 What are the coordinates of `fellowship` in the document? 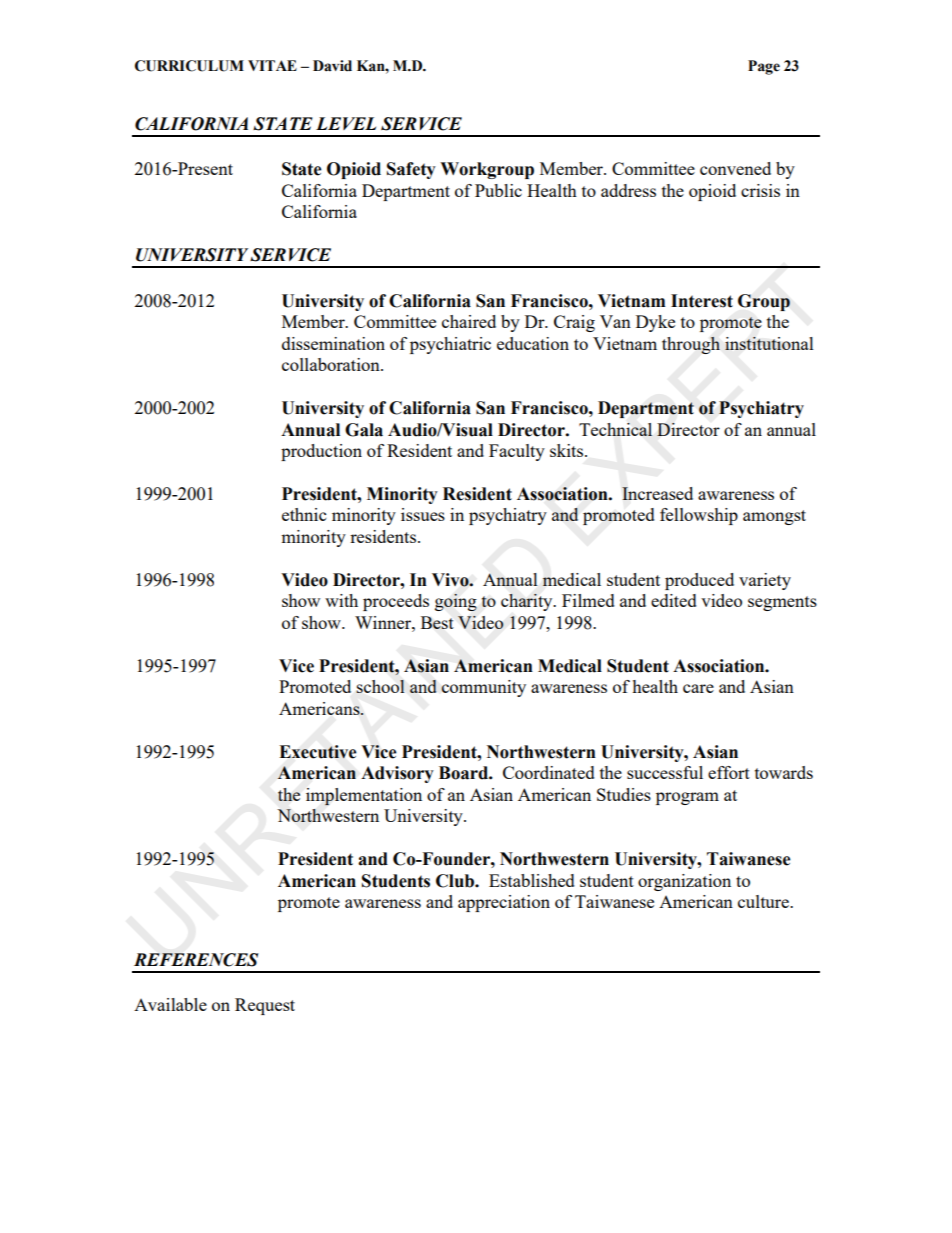 It's located at (699, 516).
